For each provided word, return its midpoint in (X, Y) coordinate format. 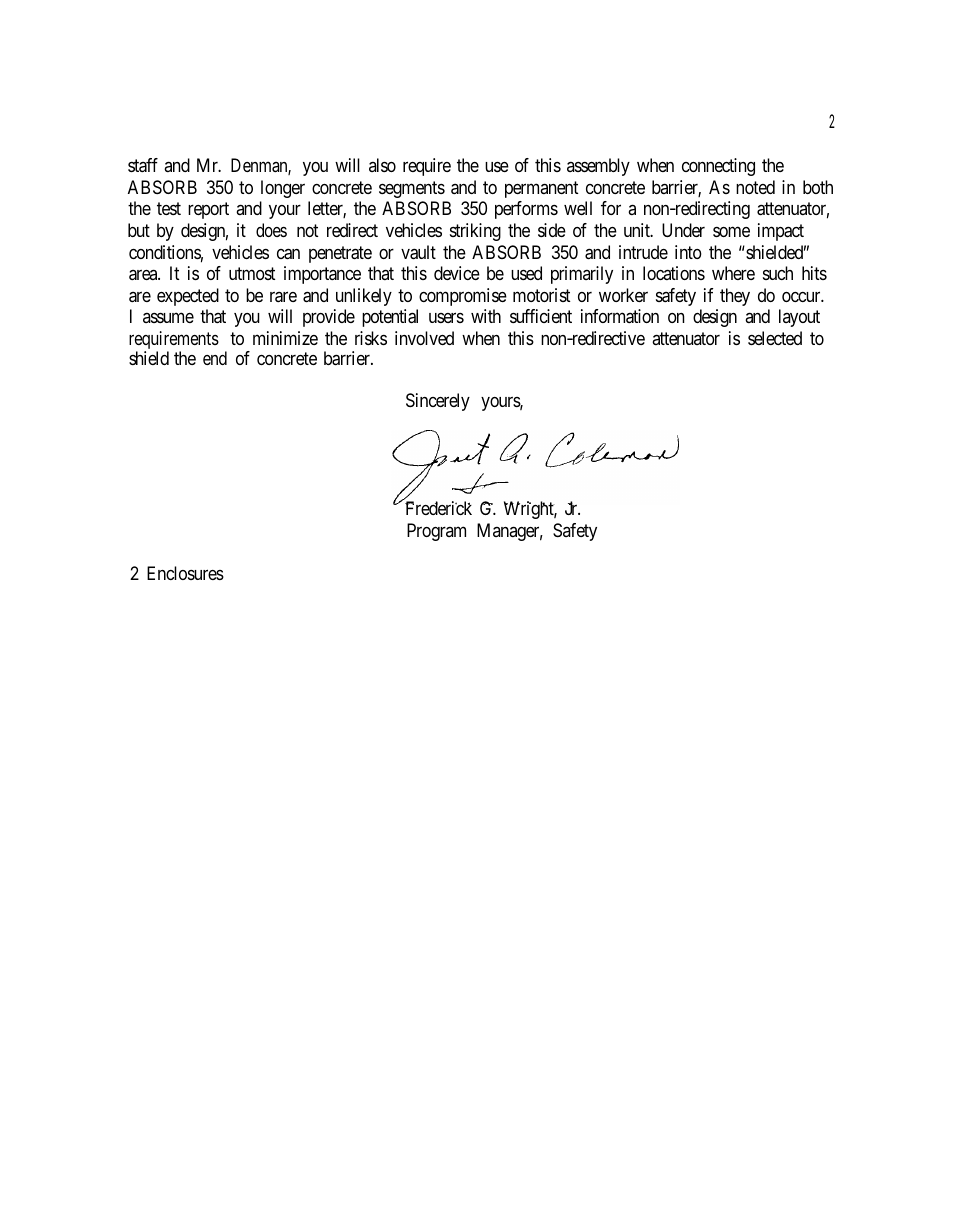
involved (424, 338)
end (215, 358)
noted (755, 187)
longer (283, 189)
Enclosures (185, 573)
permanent (542, 189)
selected (775, 338)
